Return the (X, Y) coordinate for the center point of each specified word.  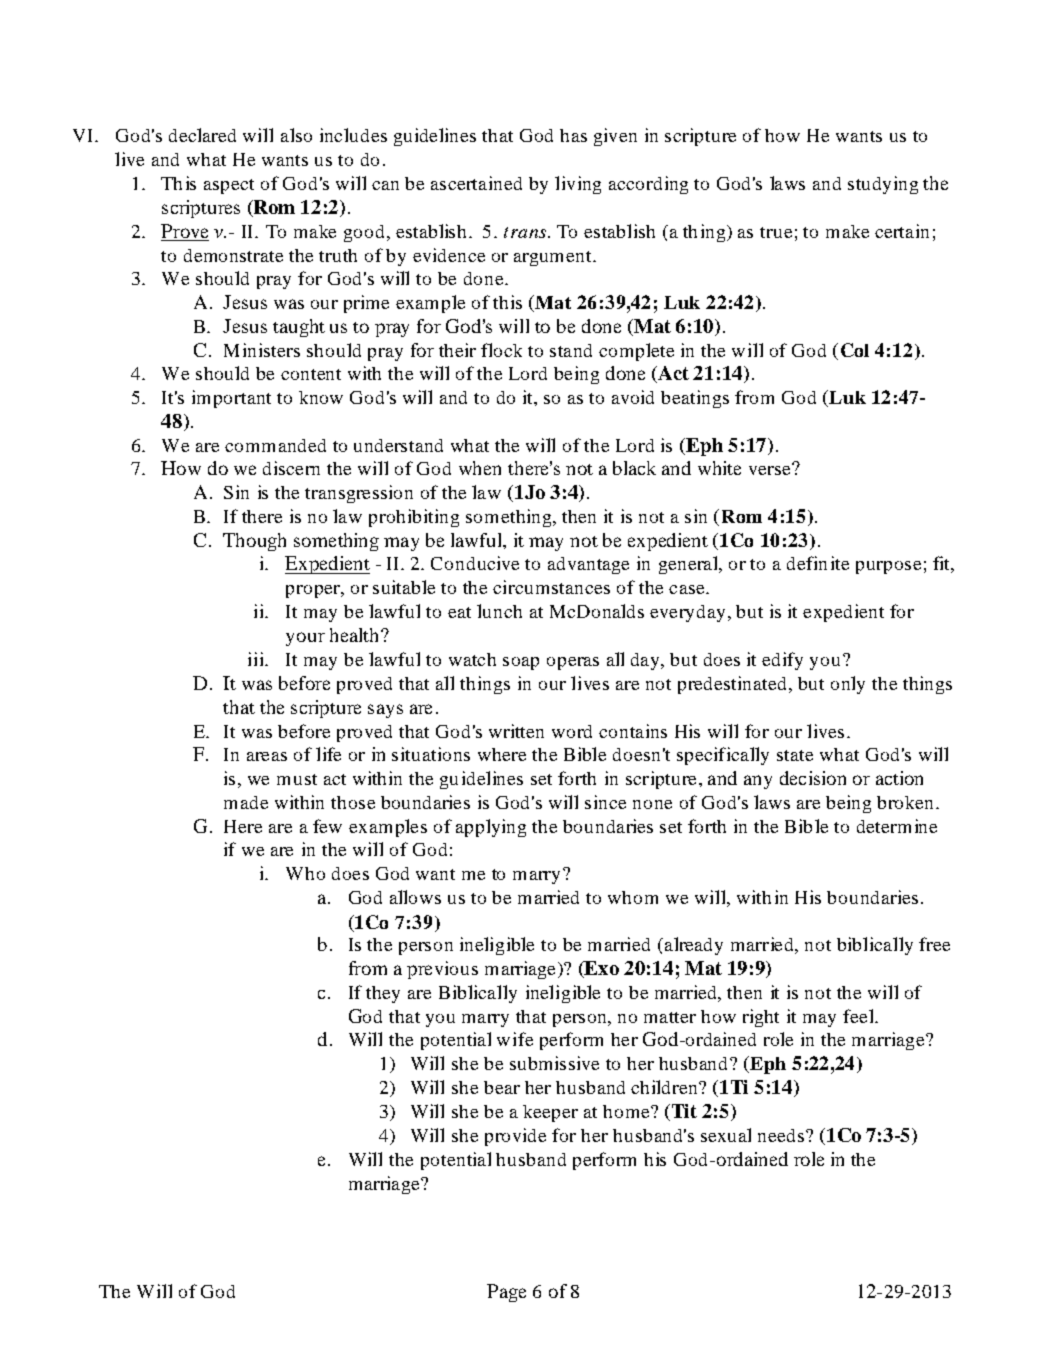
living (578, 185)
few (327, 826)
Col (855, 350)
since (605, 802)
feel (859, 1016)
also (296, 135)
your (305, 639)
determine (897, 826)
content (311, 374)
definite (818, 563)
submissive (554, 1063)
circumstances (551, 587)
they (383, 994)
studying (883, 185)
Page (506, 1293)
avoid (633, 397)
